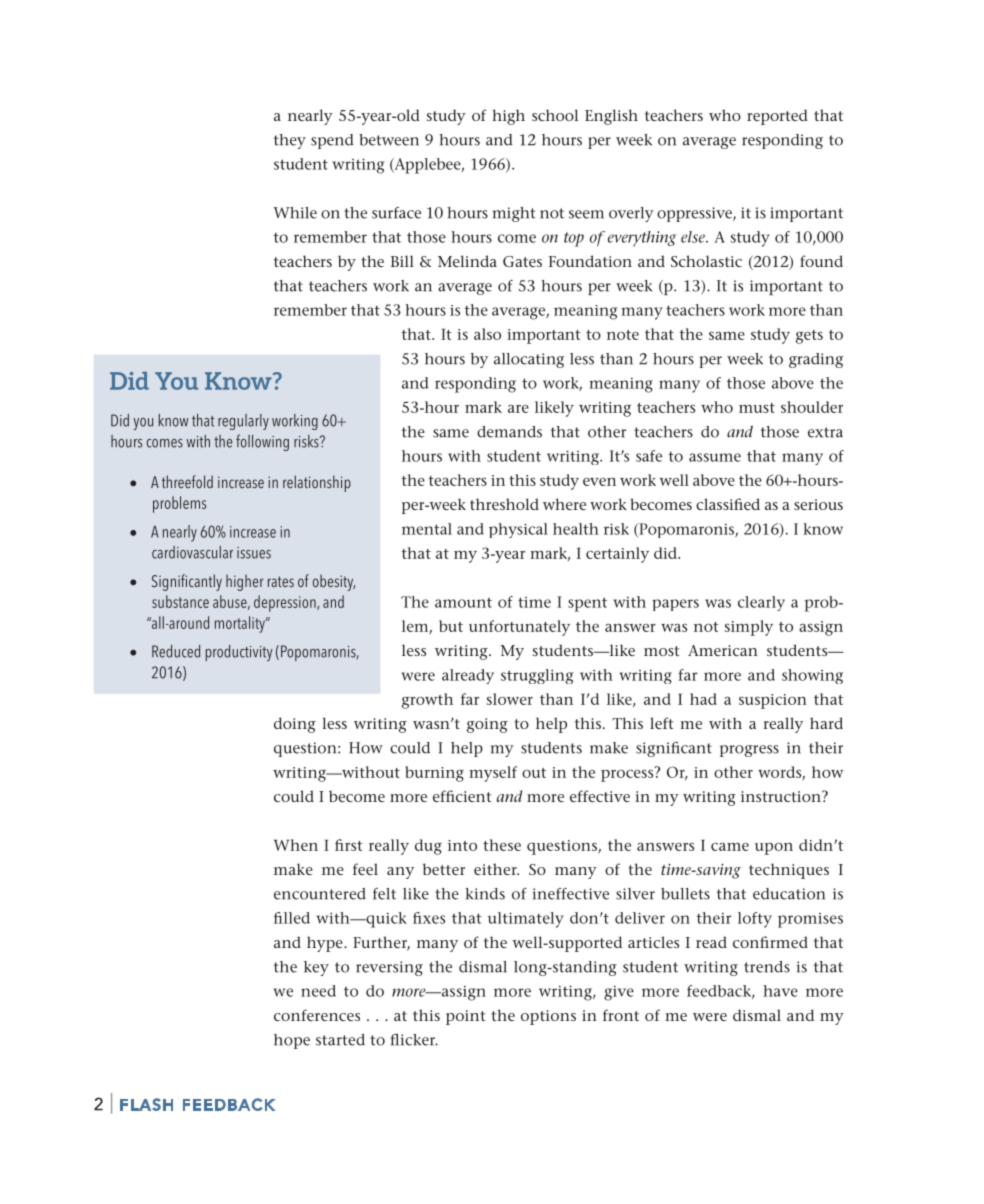 Image resolution: width=984 pixels, height=1204 pixels. What do you see at coordinates (761, 603) in the document?
I see `clearly` at bounding box center [761, 603].
